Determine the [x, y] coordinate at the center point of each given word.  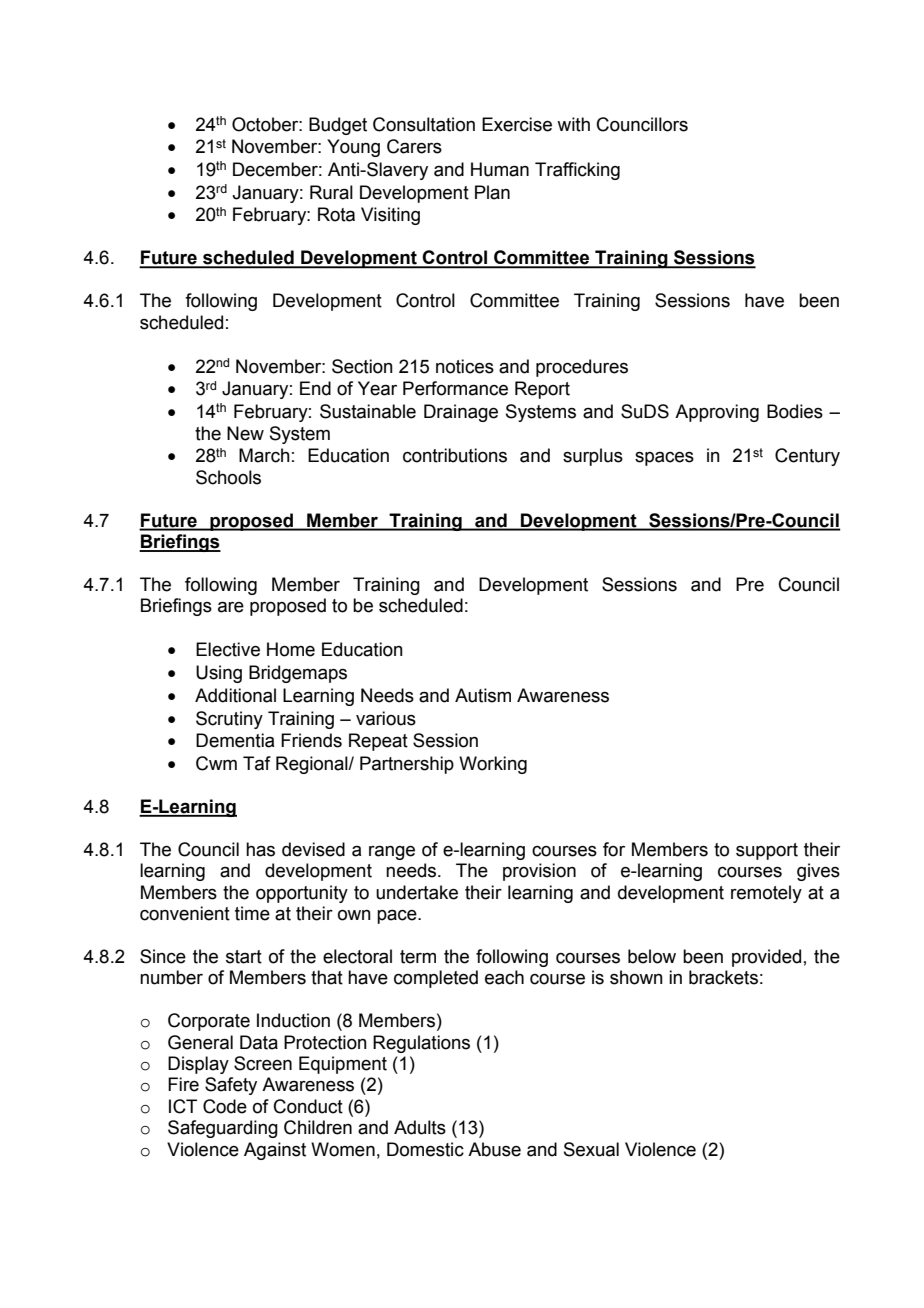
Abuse [494, 1149]
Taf [257, 763]
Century [807, 457]
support [767, 851]
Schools [228, 477]
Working [493, 765]
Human [500, 169]
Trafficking [577, 171]
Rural [331, 192]
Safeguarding [223, 1129]
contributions [455, 455]
